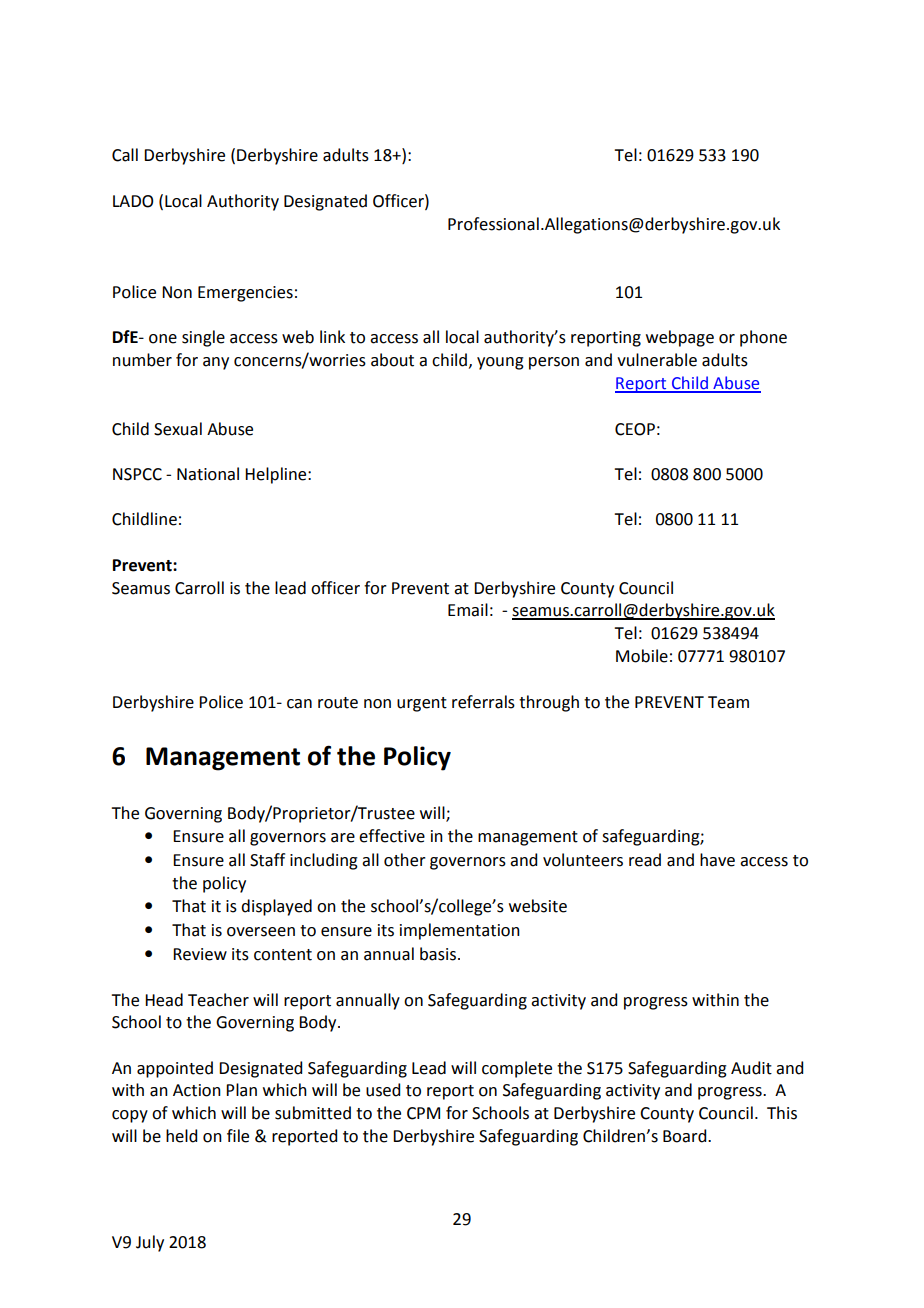 This screenshot has width=924, height=1308. I want to click on any, so click(216, 363).
